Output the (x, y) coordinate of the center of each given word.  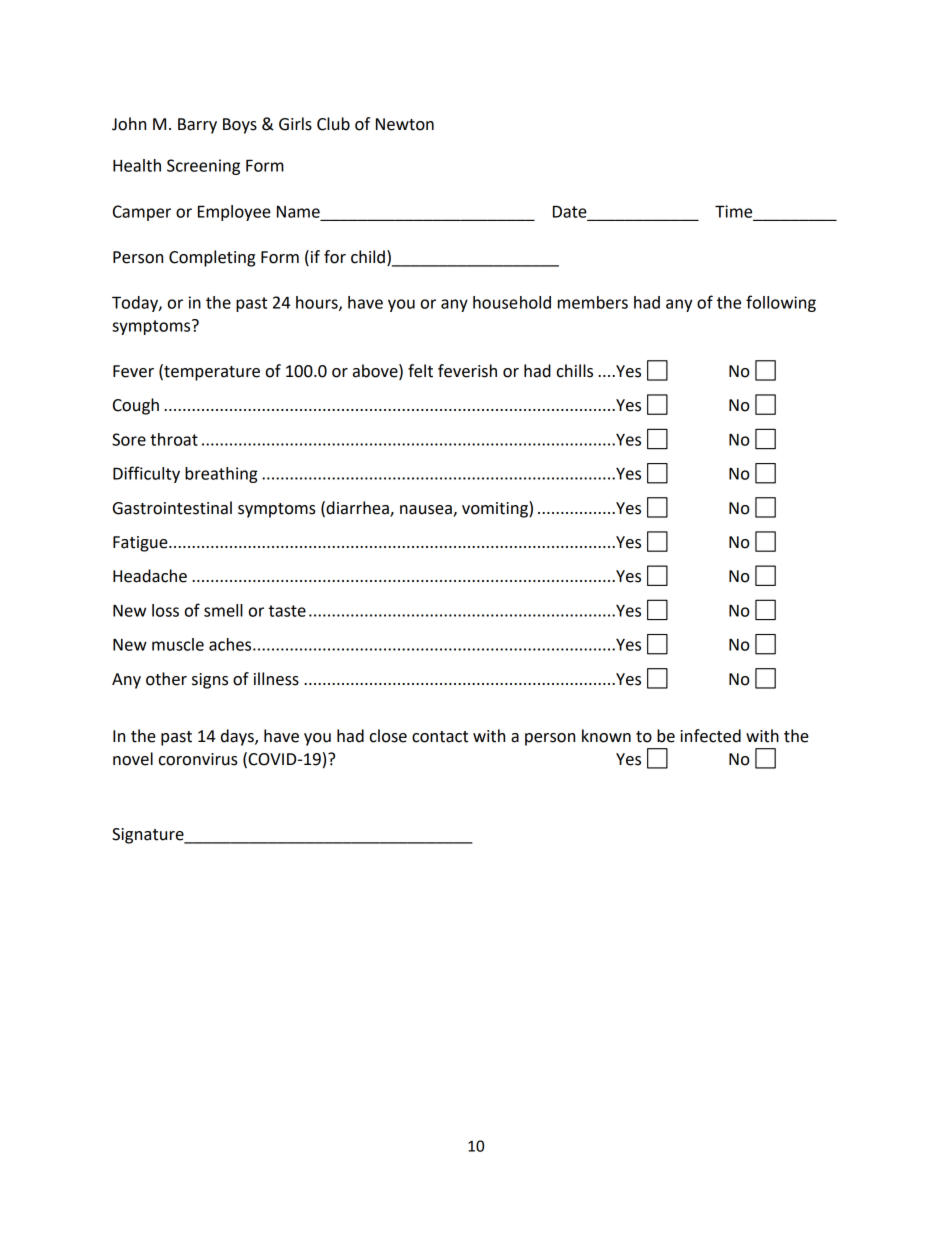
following (781, 303)
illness (276, 679)
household (512, 302)
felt (420, 371)
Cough (136, 406)
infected (710, 736)
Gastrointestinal (172, 508)
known (606, 736)
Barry (197, 126)
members (593, 302)
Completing (212, 258)
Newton (405, 124)
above (376, 371)
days (238, 737)
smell (223, 610)
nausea (426, 510)
